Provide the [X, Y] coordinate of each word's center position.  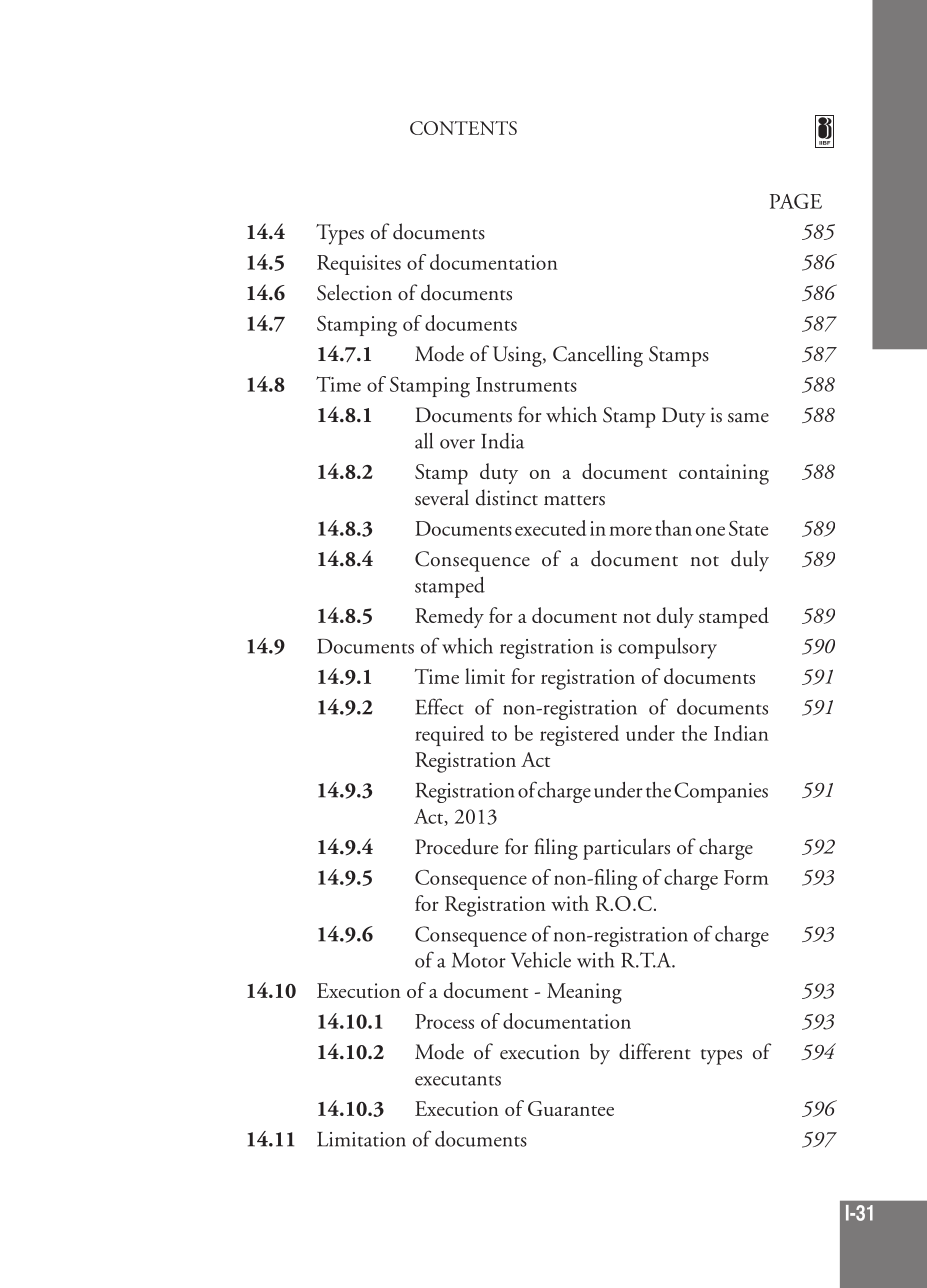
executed [550, 528]
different [655, 1051]
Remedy [449, 617]
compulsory [667, 648]
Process [444, 1021]
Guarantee [571, 1108]
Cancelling [598, 356]
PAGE [796, 201]
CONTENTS [463, 128]
